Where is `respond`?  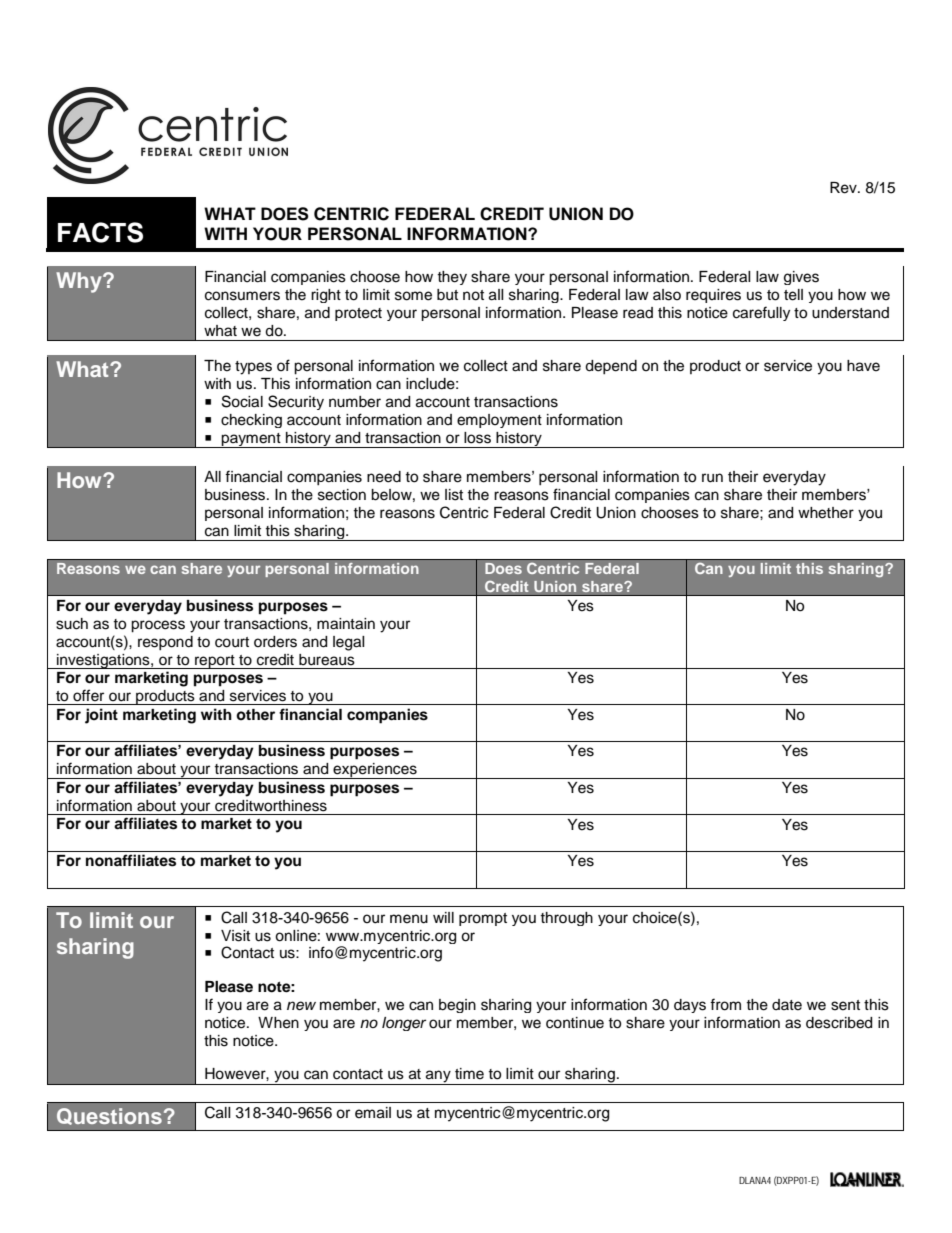 respond is located at coordinates (165, 643).
